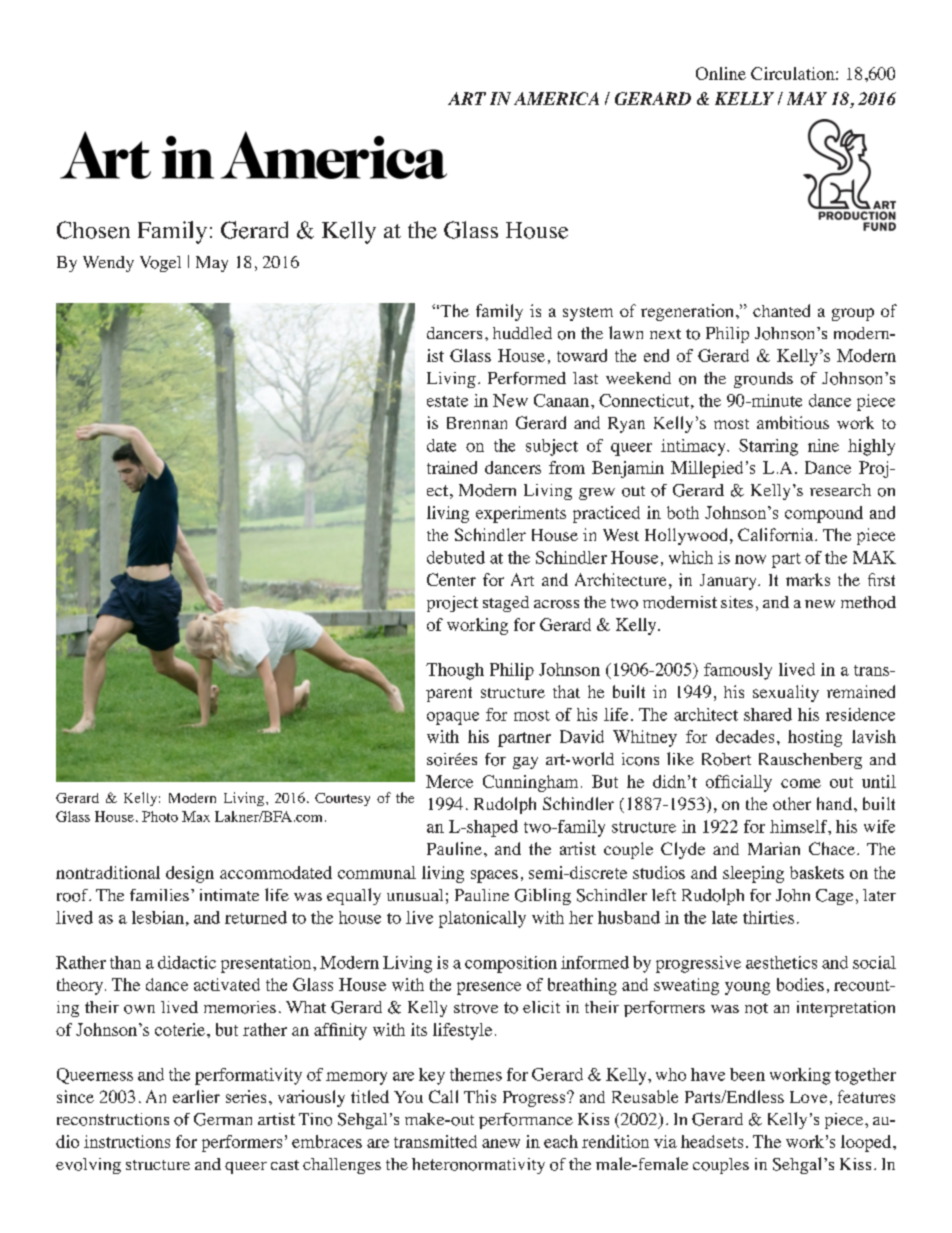 This screenshot has width=952, height=1233. What do you see at coordinates (768, 447) in the screenshot?
I see `Starring` at bounding box center [768, 447].
